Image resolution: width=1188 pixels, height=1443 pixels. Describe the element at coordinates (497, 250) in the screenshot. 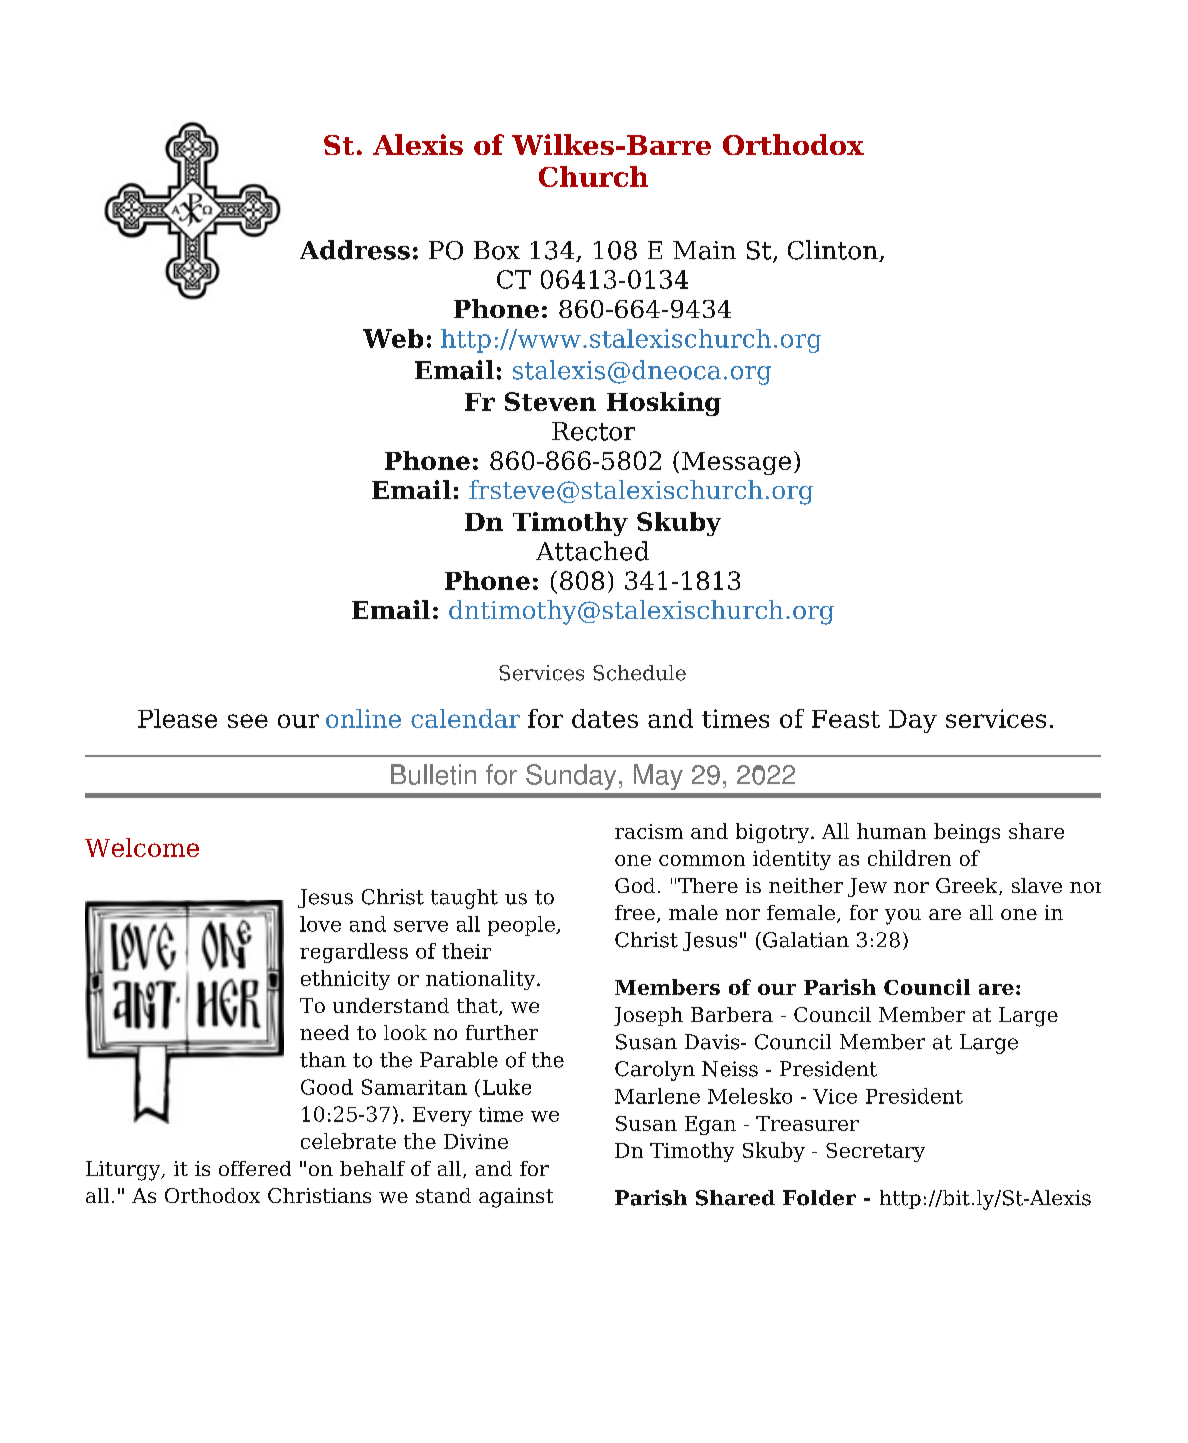

I see `Box` at that location.
